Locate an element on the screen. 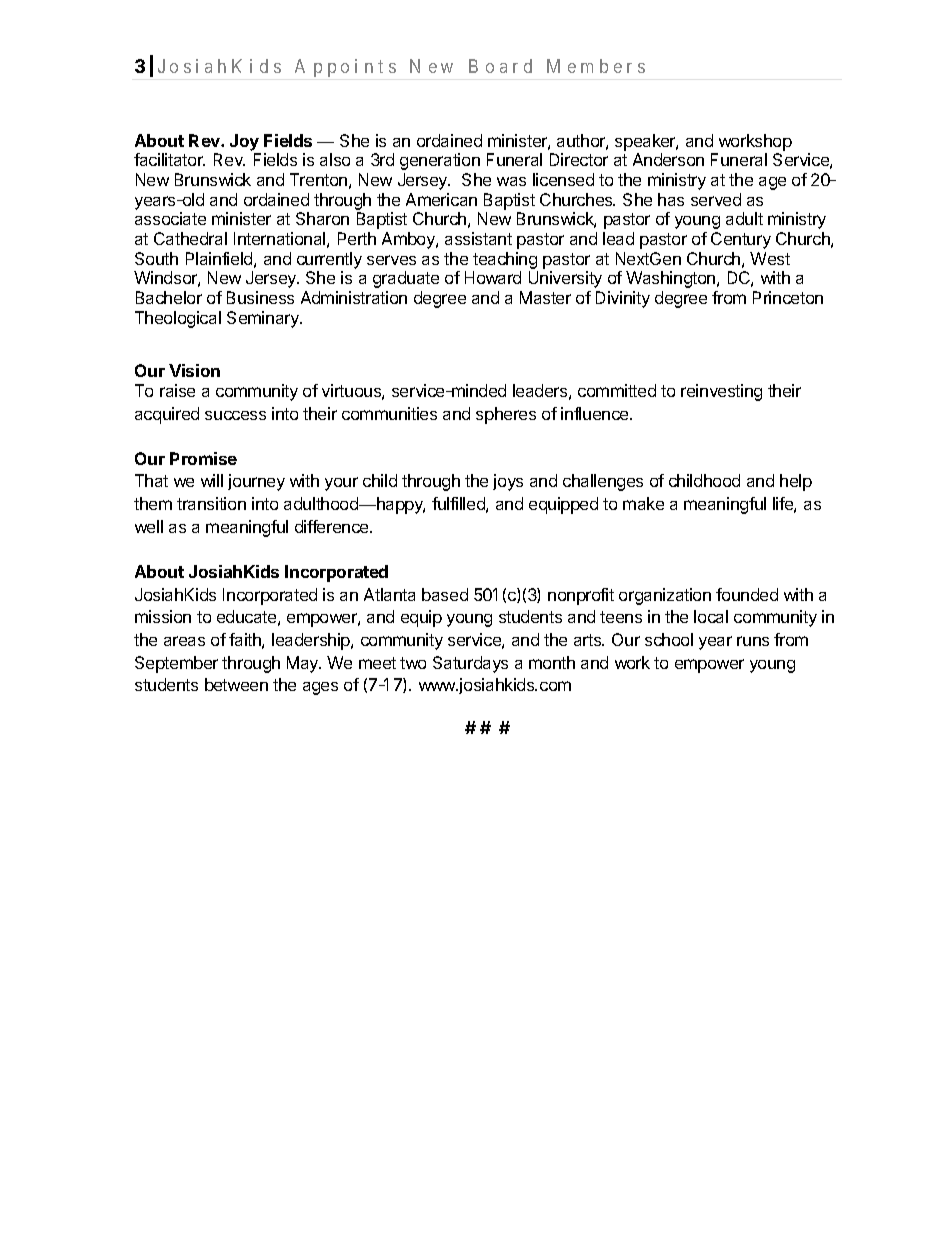 This screenshot has width=952, height=1233. facilitator is located at coordinates (169, 159).
